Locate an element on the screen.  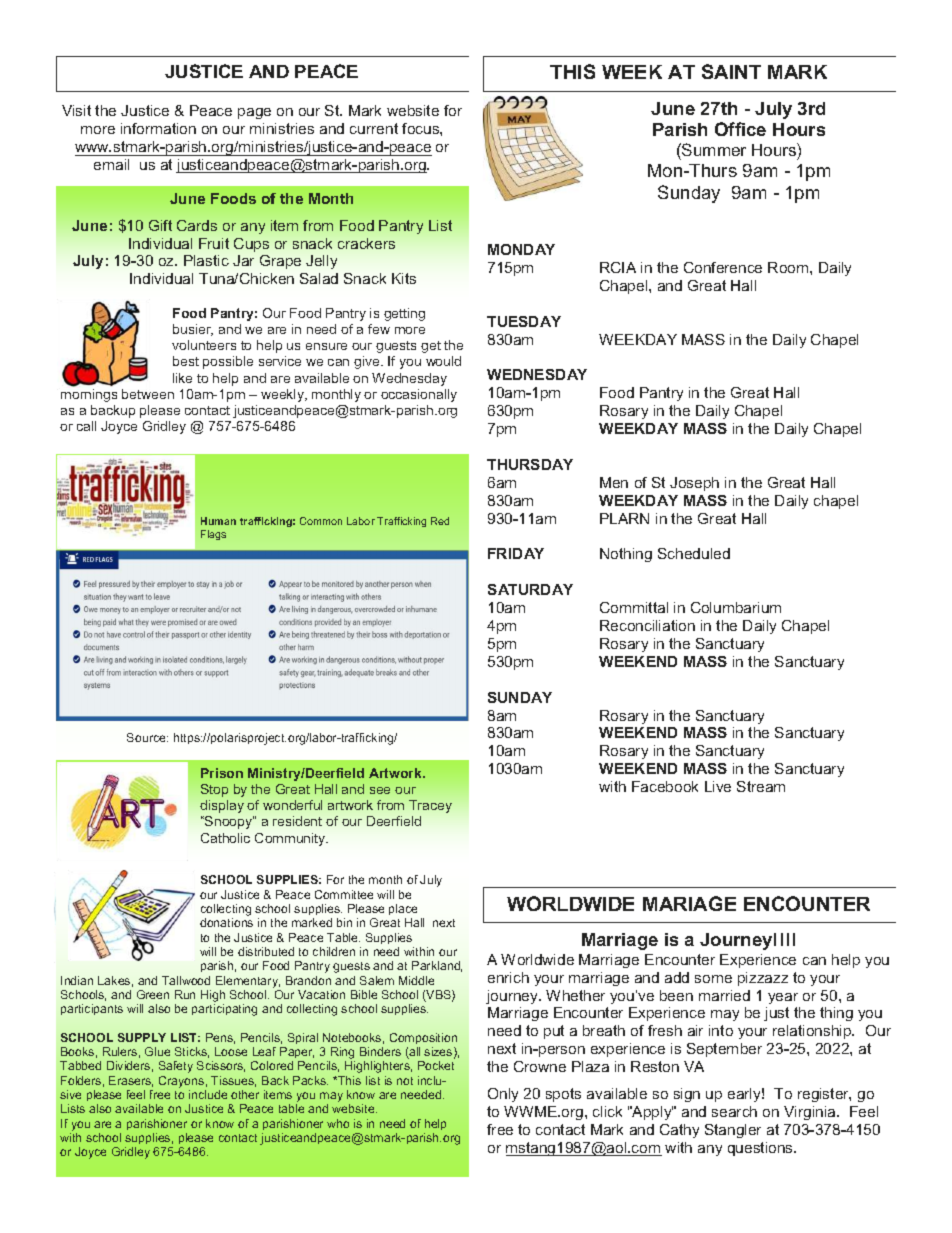
current is located at coordinates (374, 128).
